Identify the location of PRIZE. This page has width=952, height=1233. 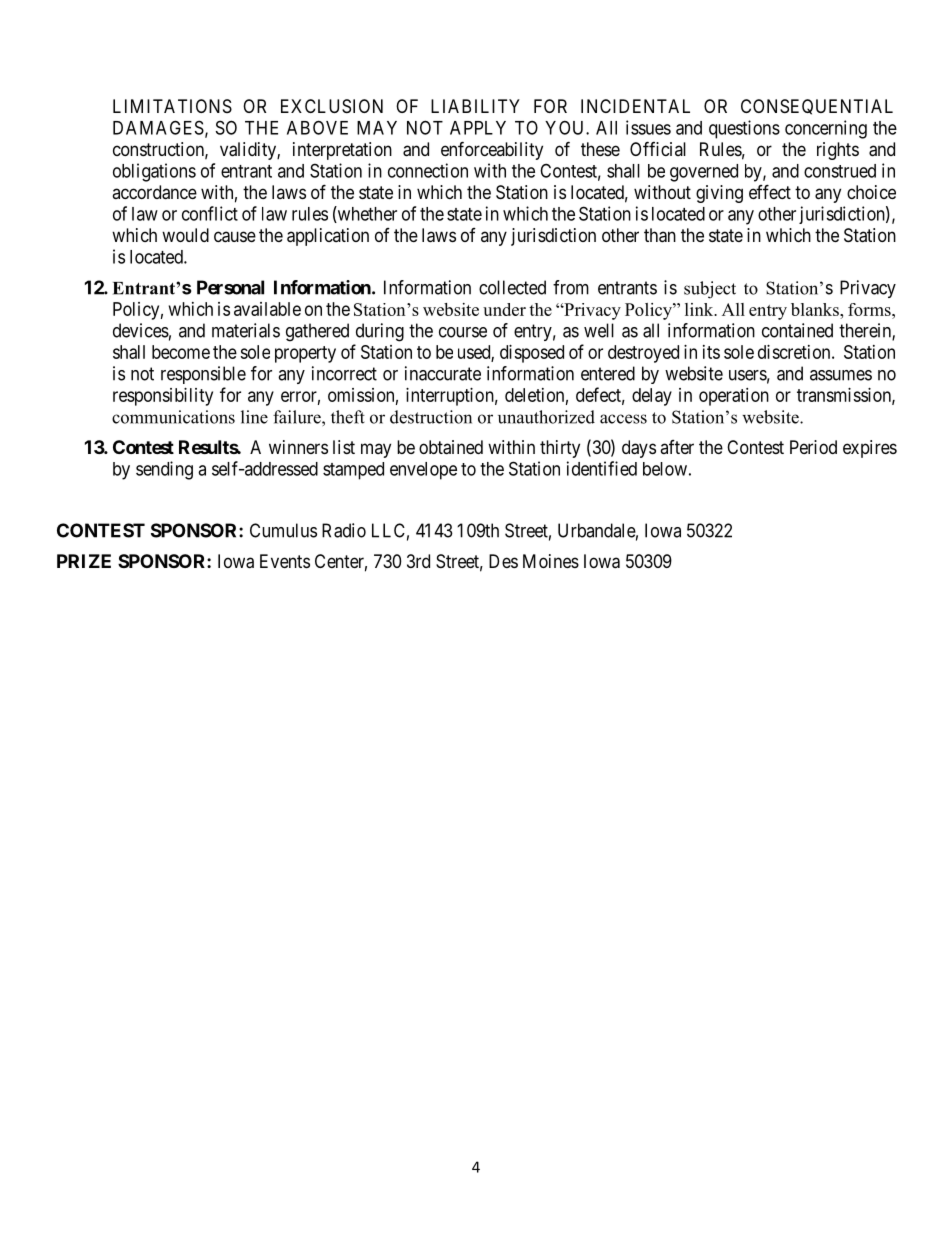
(84, 561).
